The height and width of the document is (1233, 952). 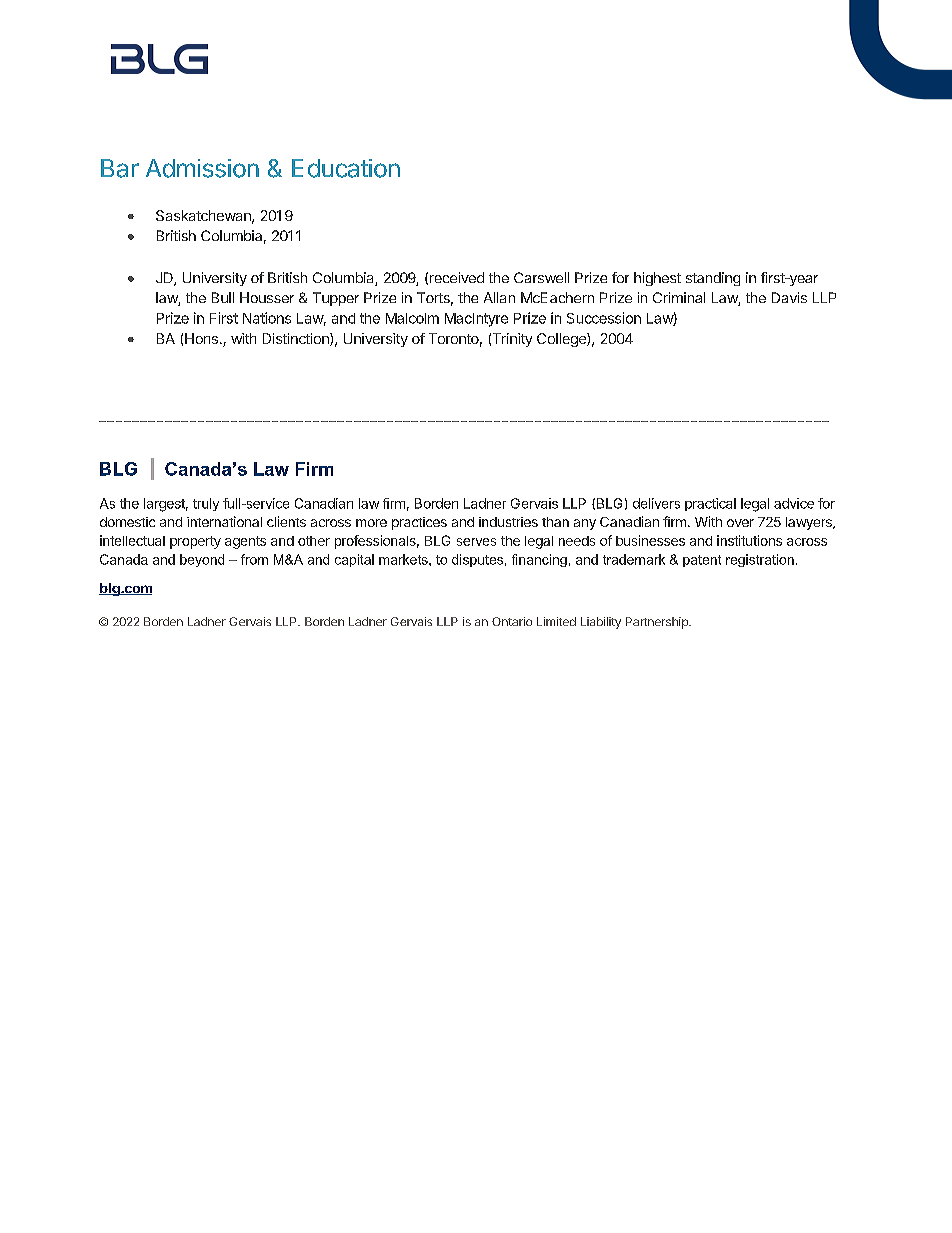 What do you see at coordinates (202, 560) in the document?
I see `beyond` at bounding box center [202, 560].
